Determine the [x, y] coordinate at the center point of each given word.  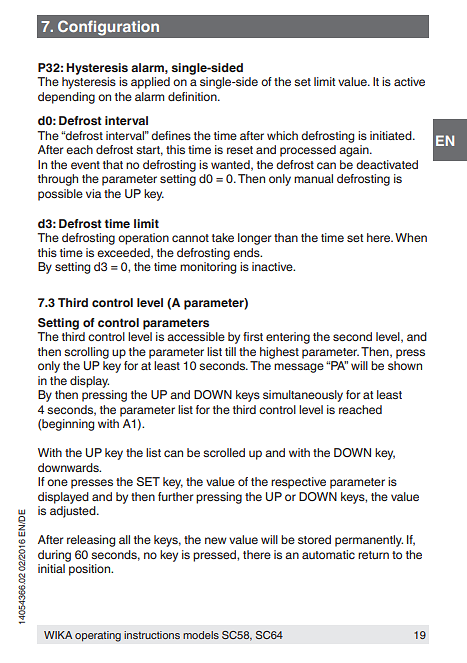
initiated [392, 135]
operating [98, 636]
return [373, 555]
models [201, 635]
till [230, 351]
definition [193, 96]
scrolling [86, 353]
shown [405, 365]
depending [66, 98]
